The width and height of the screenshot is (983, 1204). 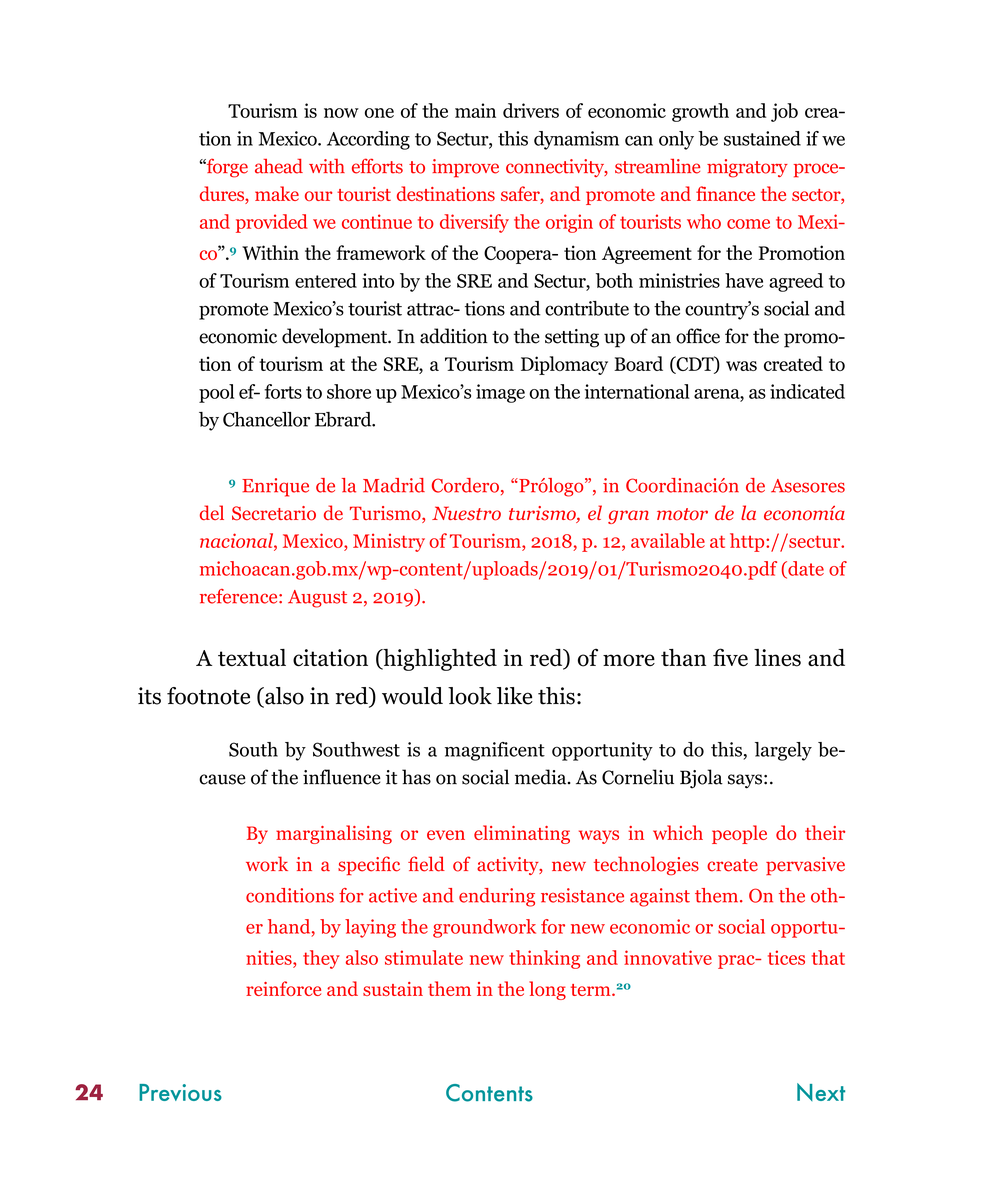 I want to click on enduring, so click(x=497, y=897).
